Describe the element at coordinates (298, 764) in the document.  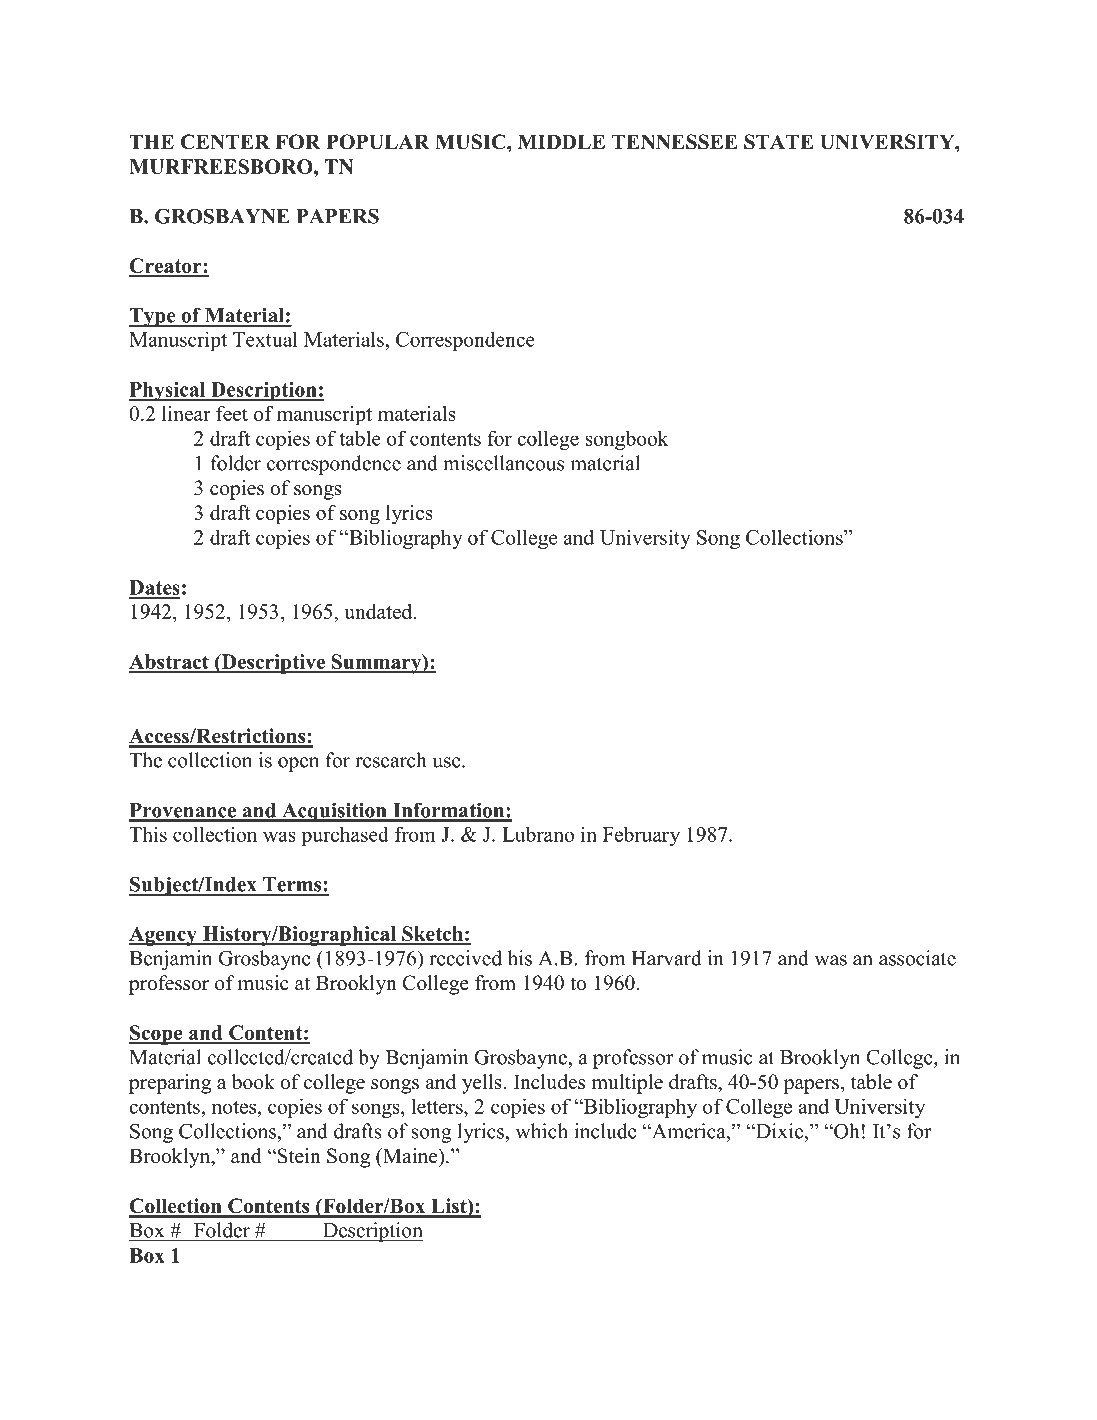
I see `open` at that location.
